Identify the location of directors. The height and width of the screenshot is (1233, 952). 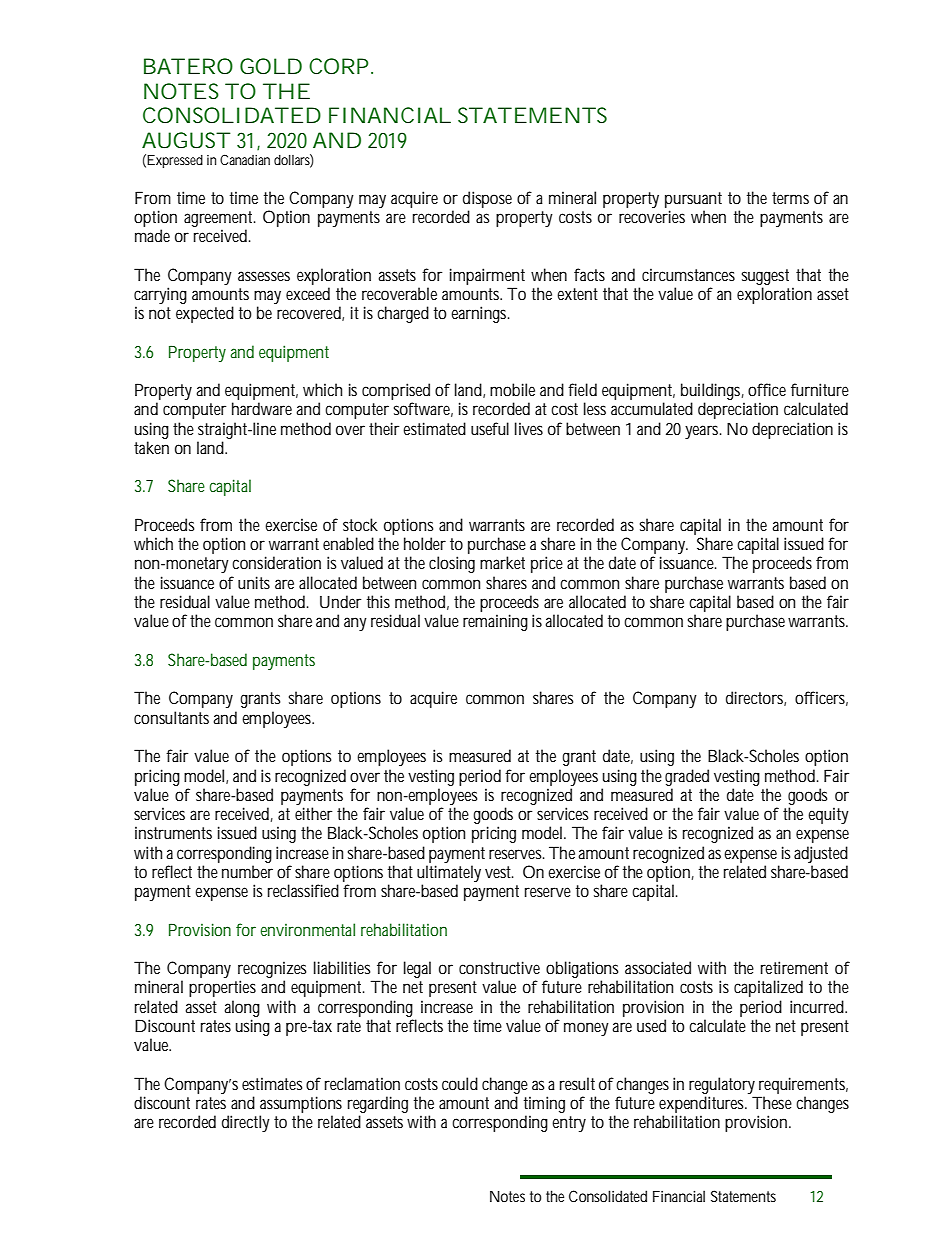
(756, 698).
